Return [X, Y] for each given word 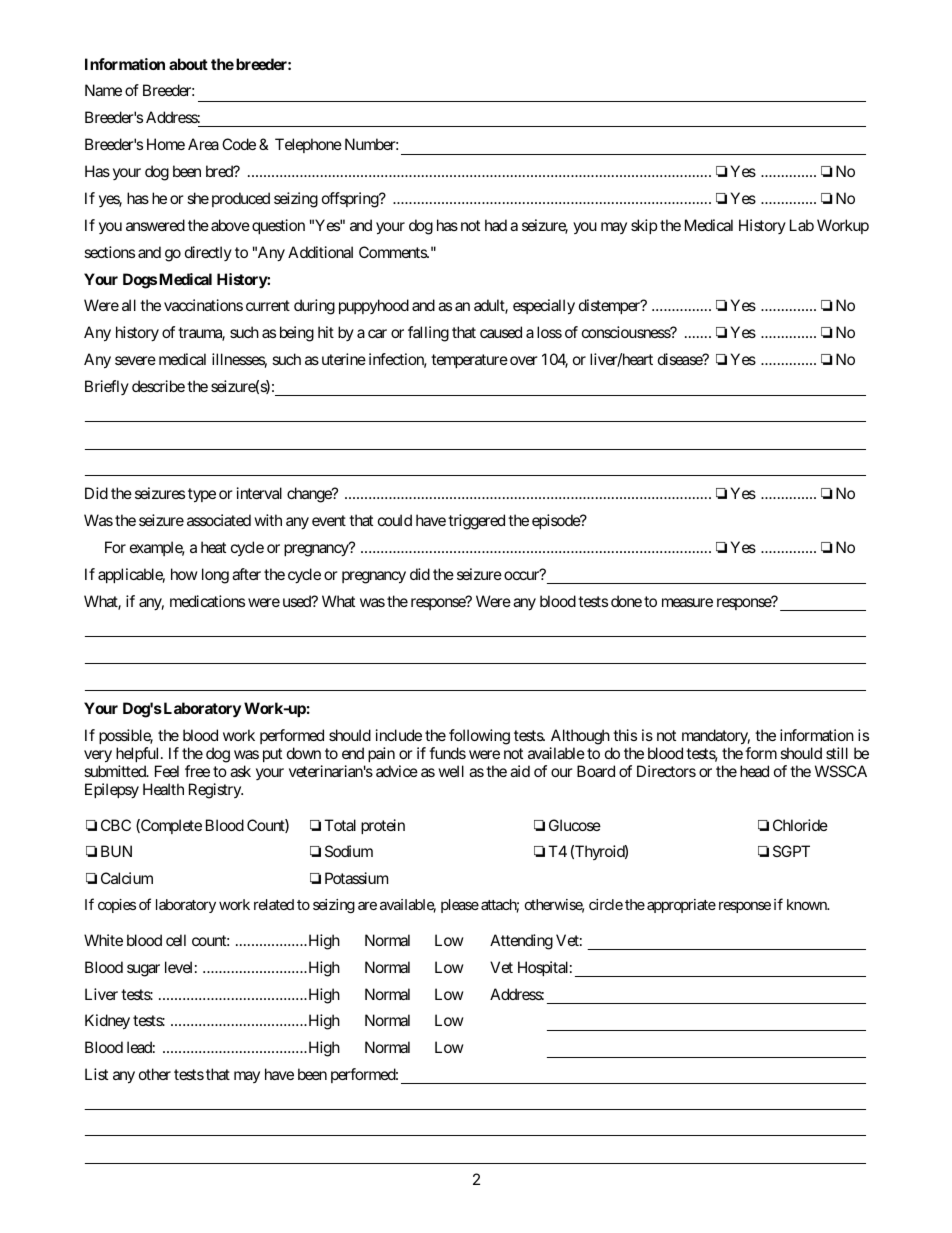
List [96, 1074]
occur [522, 575]
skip [644, 226]
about [188, 64]
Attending [521, 942]
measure [687, 602]
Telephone [308, 145]
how [184, 574]
